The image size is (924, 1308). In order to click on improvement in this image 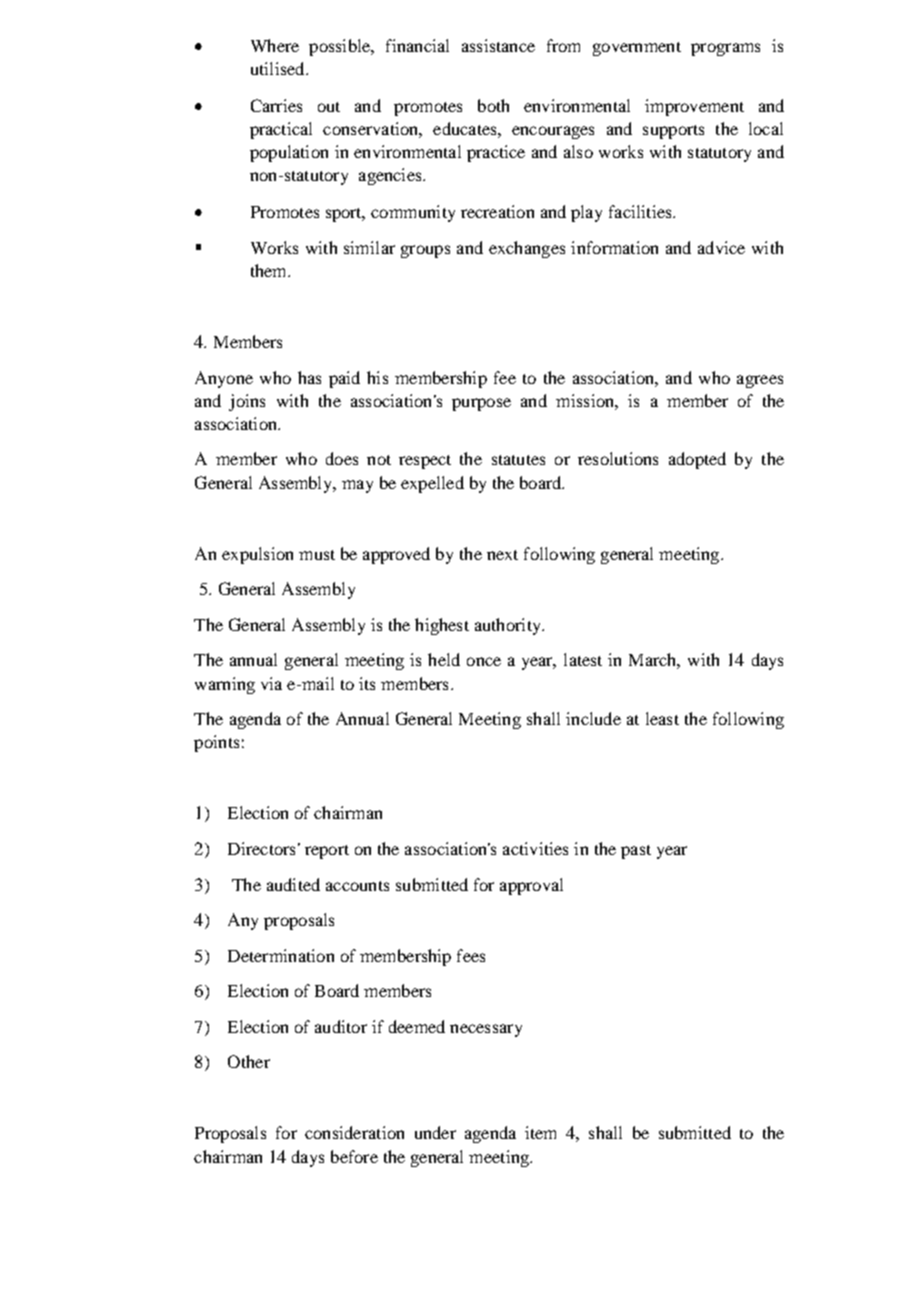, I will do `click(694, 107)`.
